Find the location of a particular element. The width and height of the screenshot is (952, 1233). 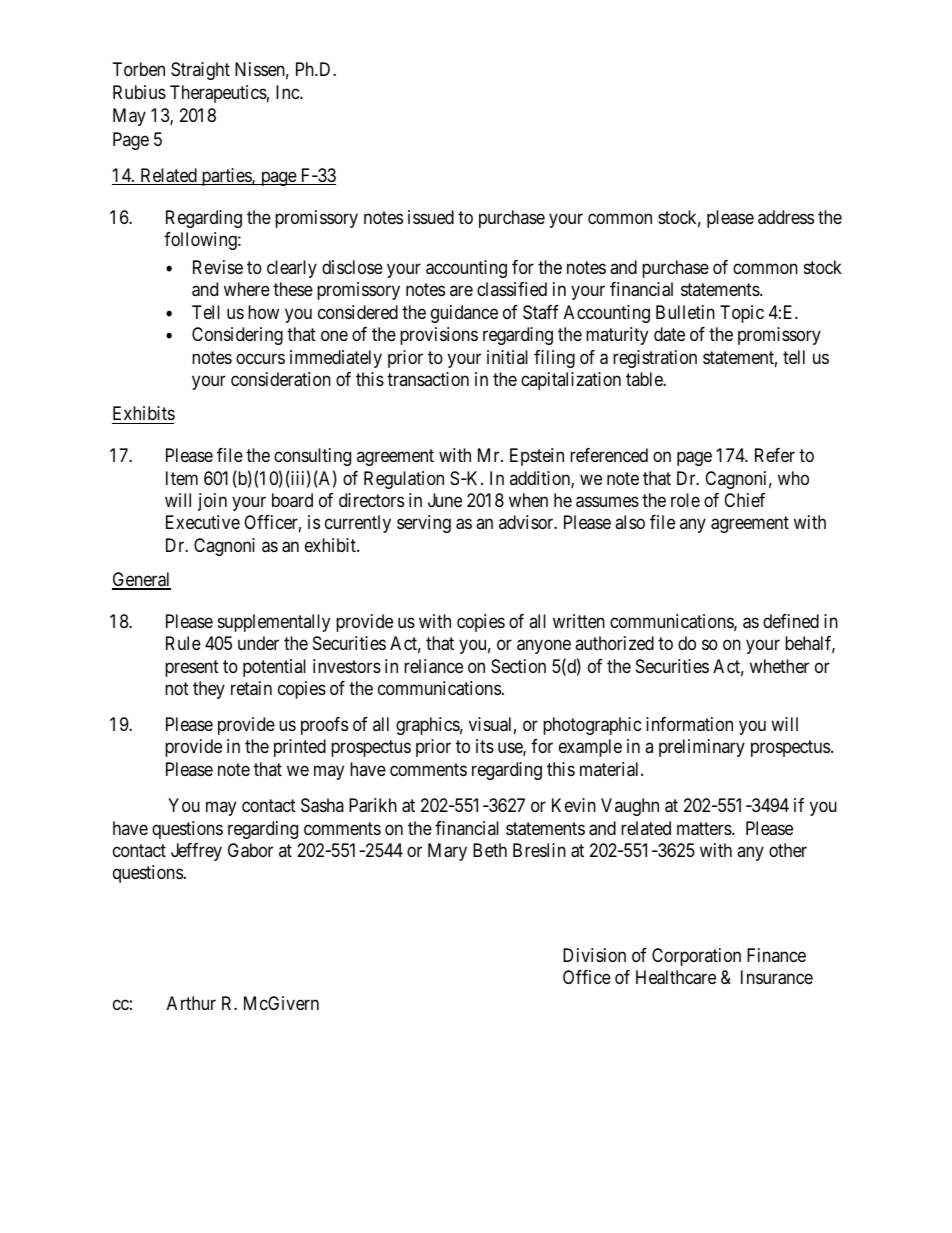

issued is located at coordinates (431, 217).
